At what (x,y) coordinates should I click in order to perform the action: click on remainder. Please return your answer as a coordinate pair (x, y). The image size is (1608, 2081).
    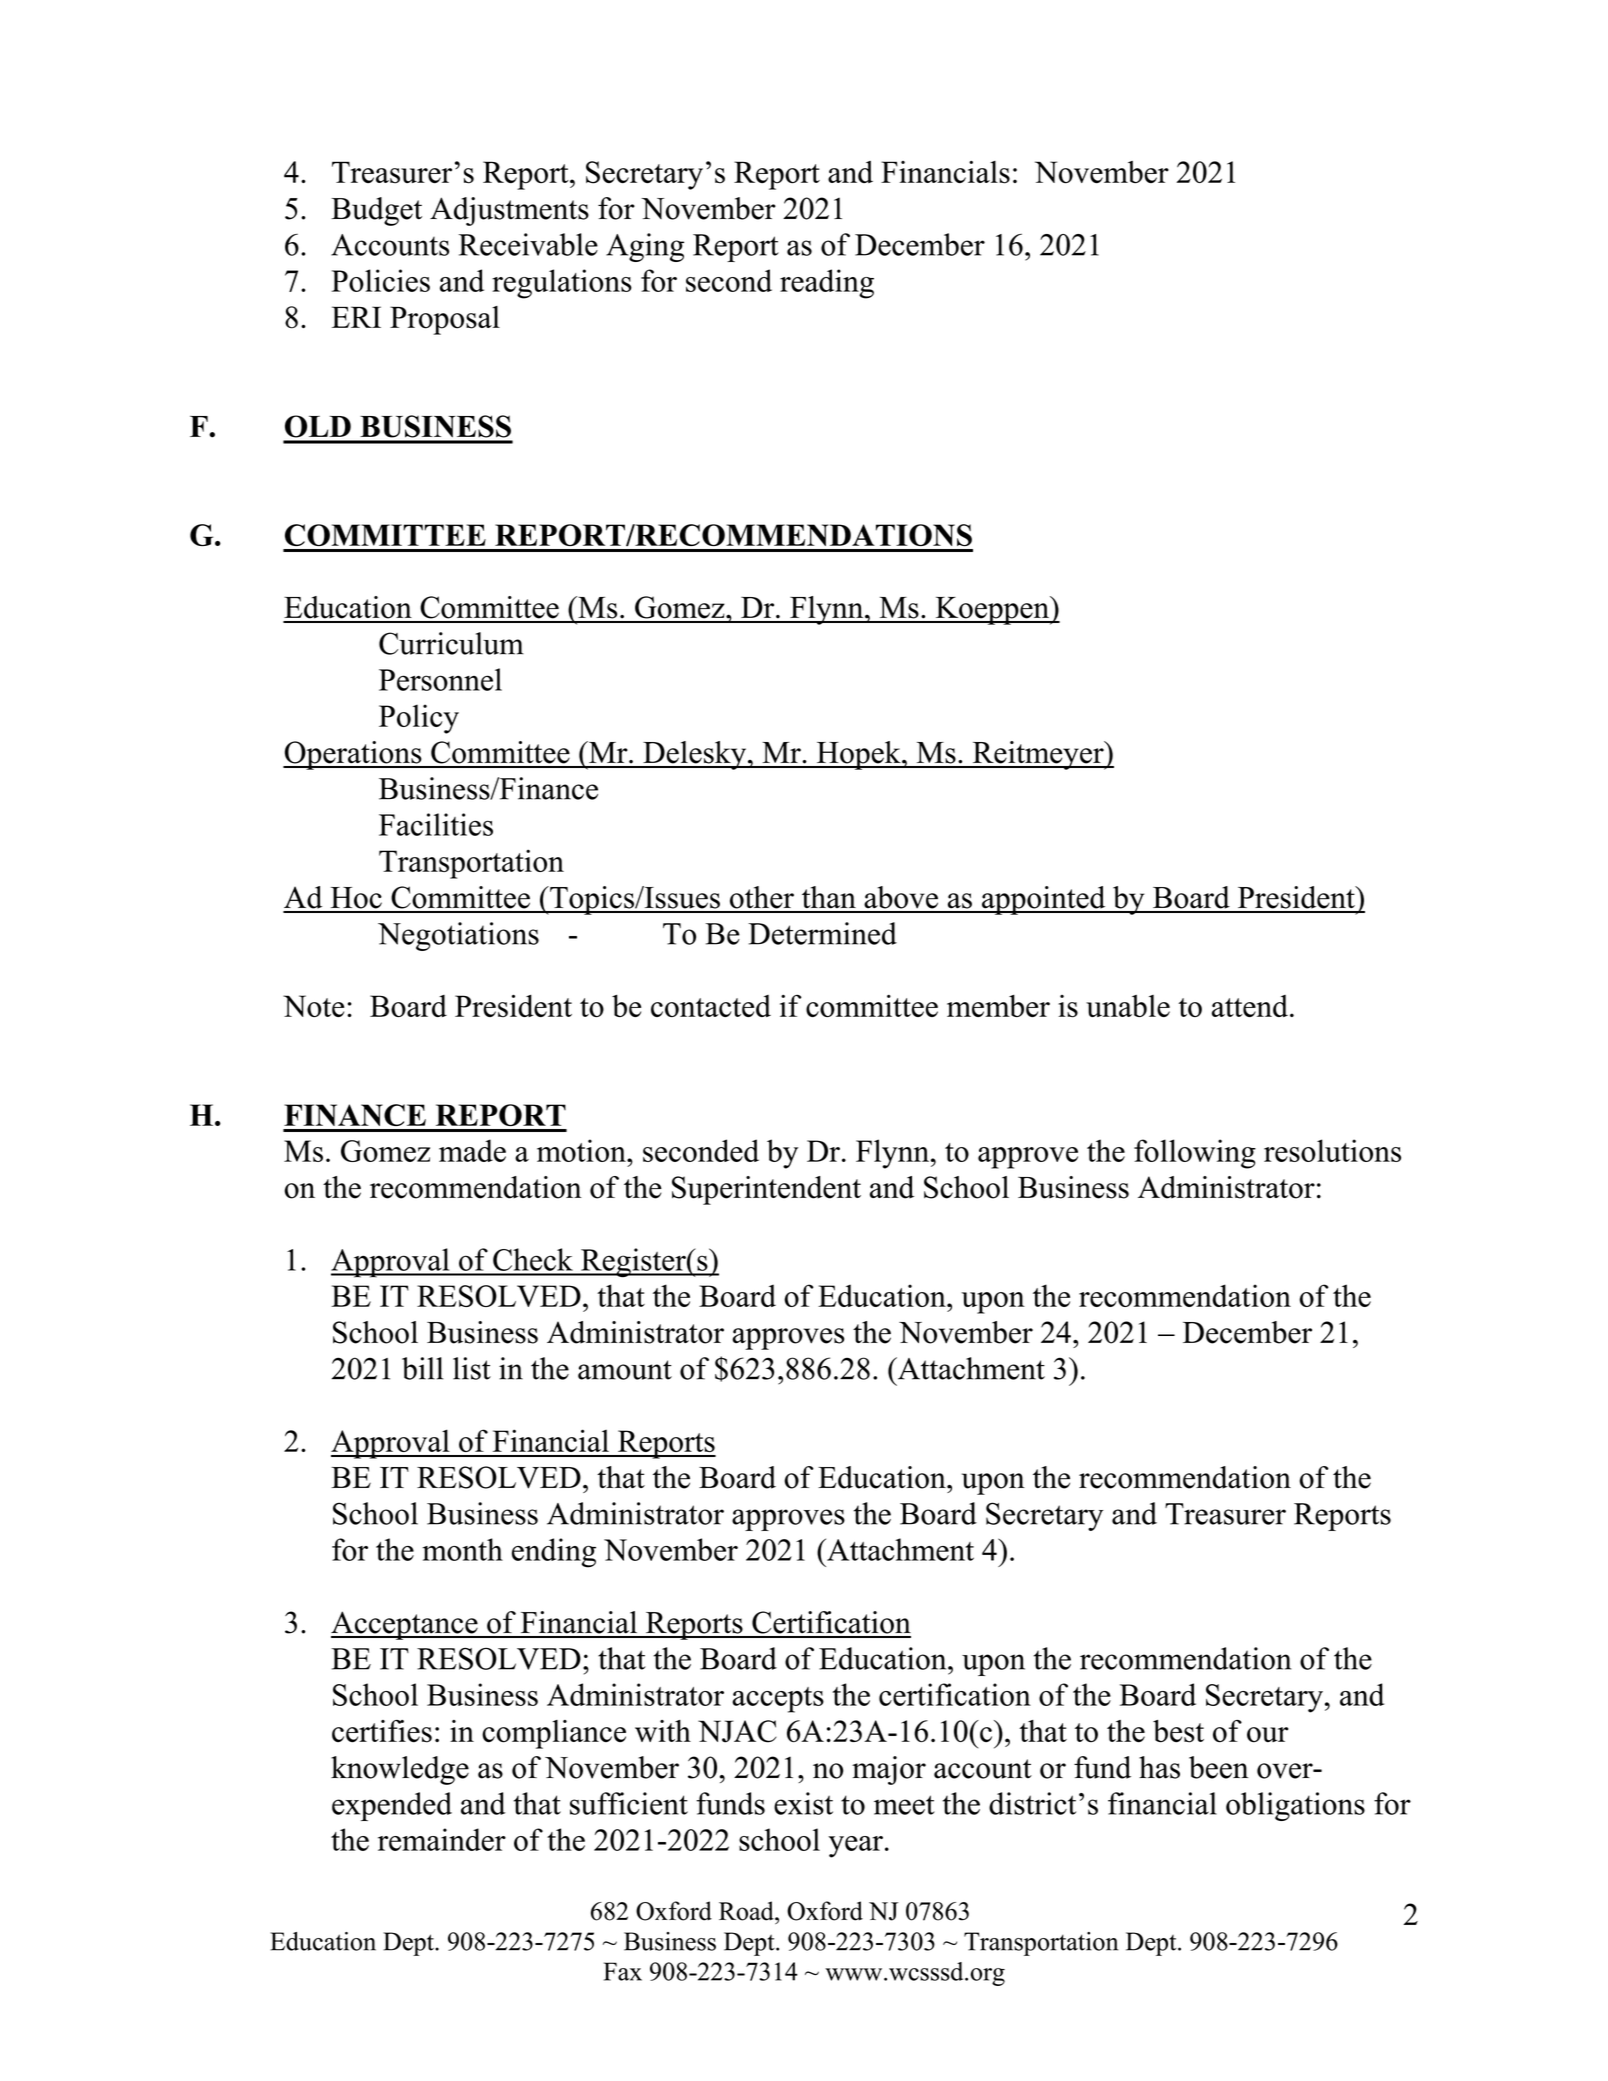
    Looking at the image, I should click on (442, 1839).
